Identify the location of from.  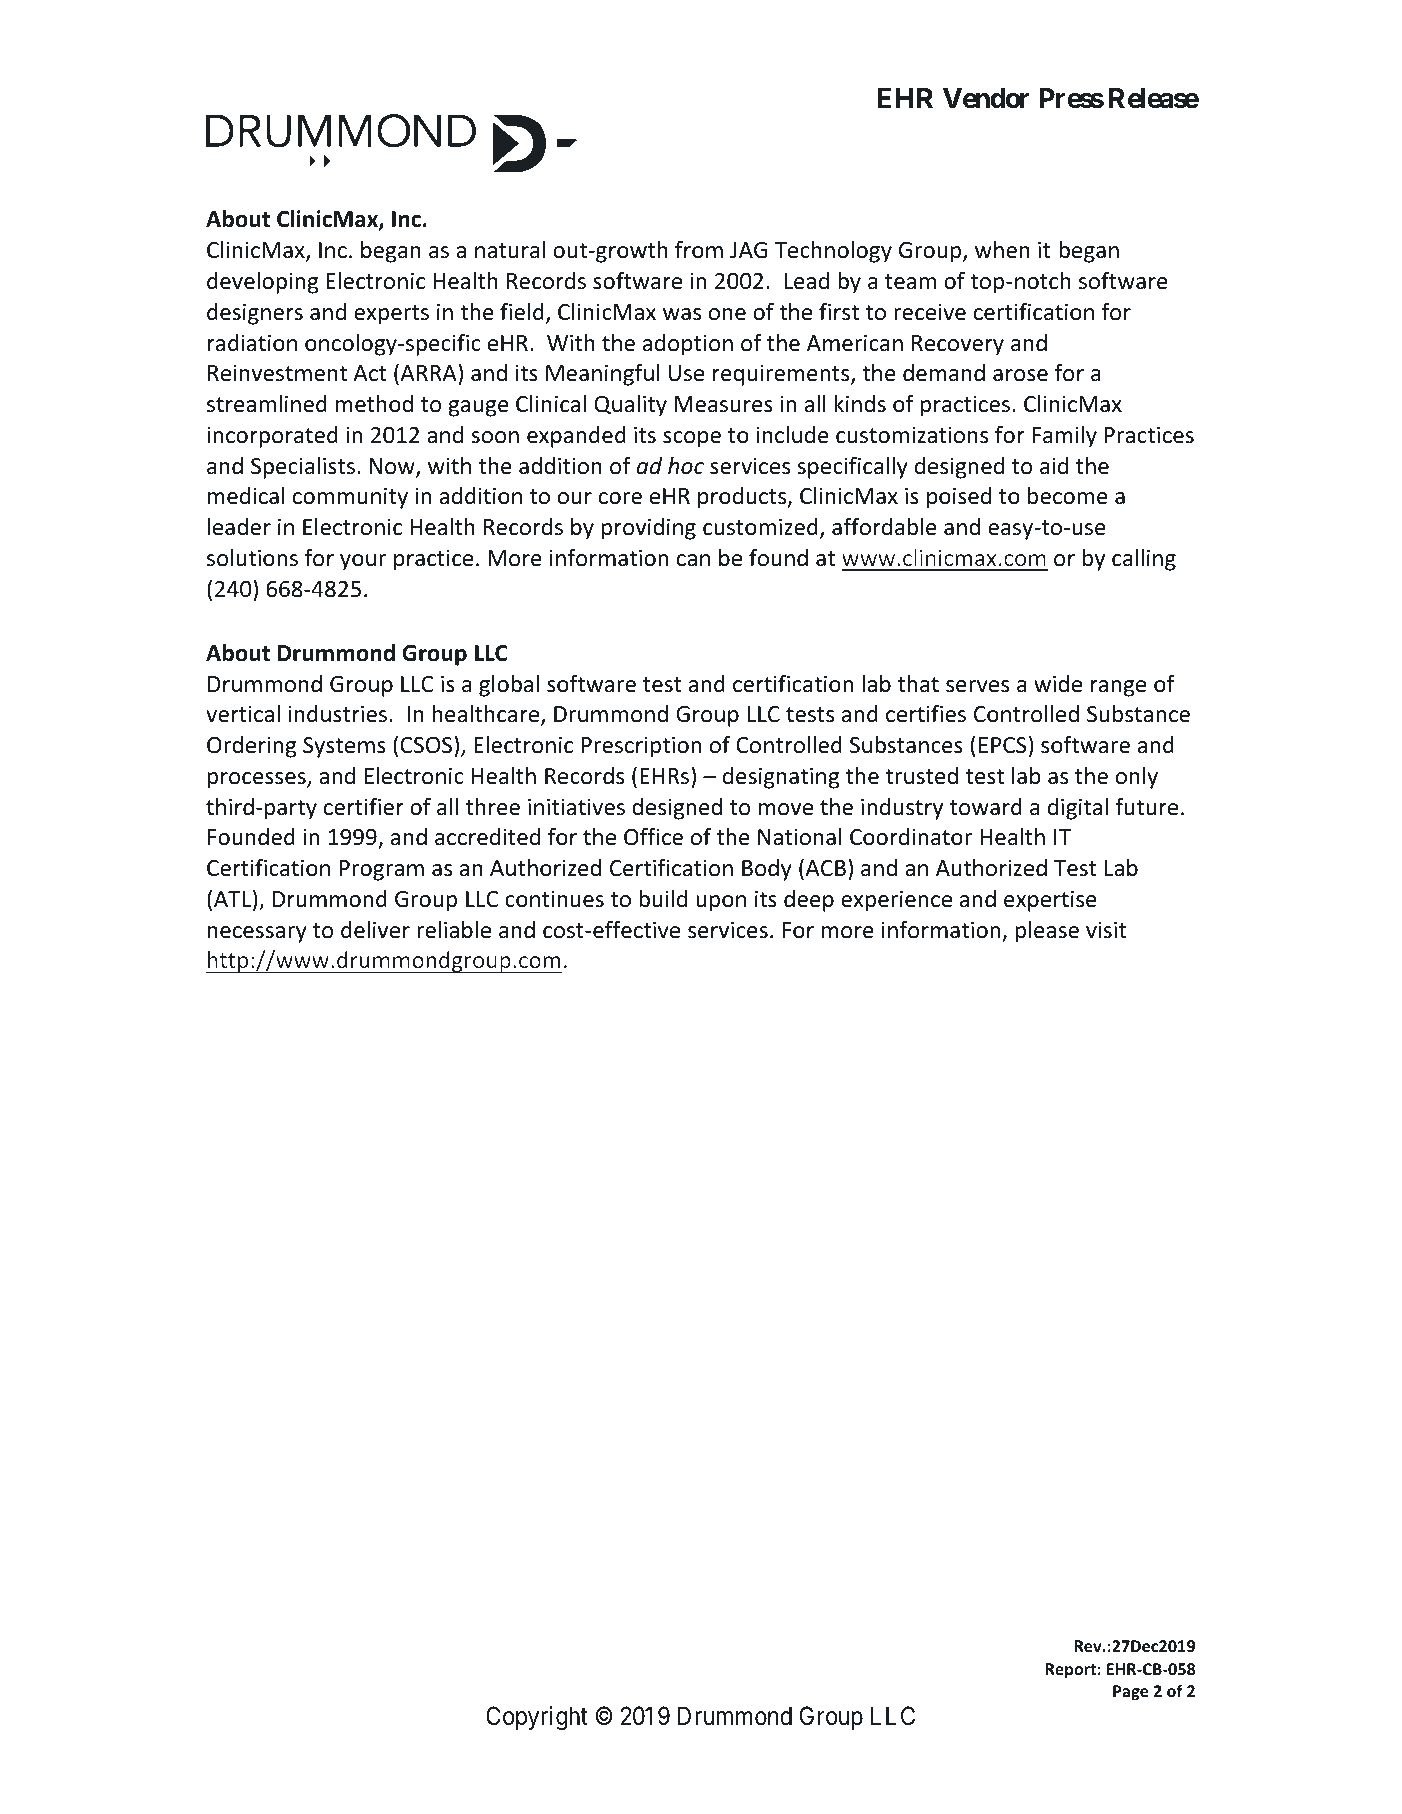
(699, 250).
